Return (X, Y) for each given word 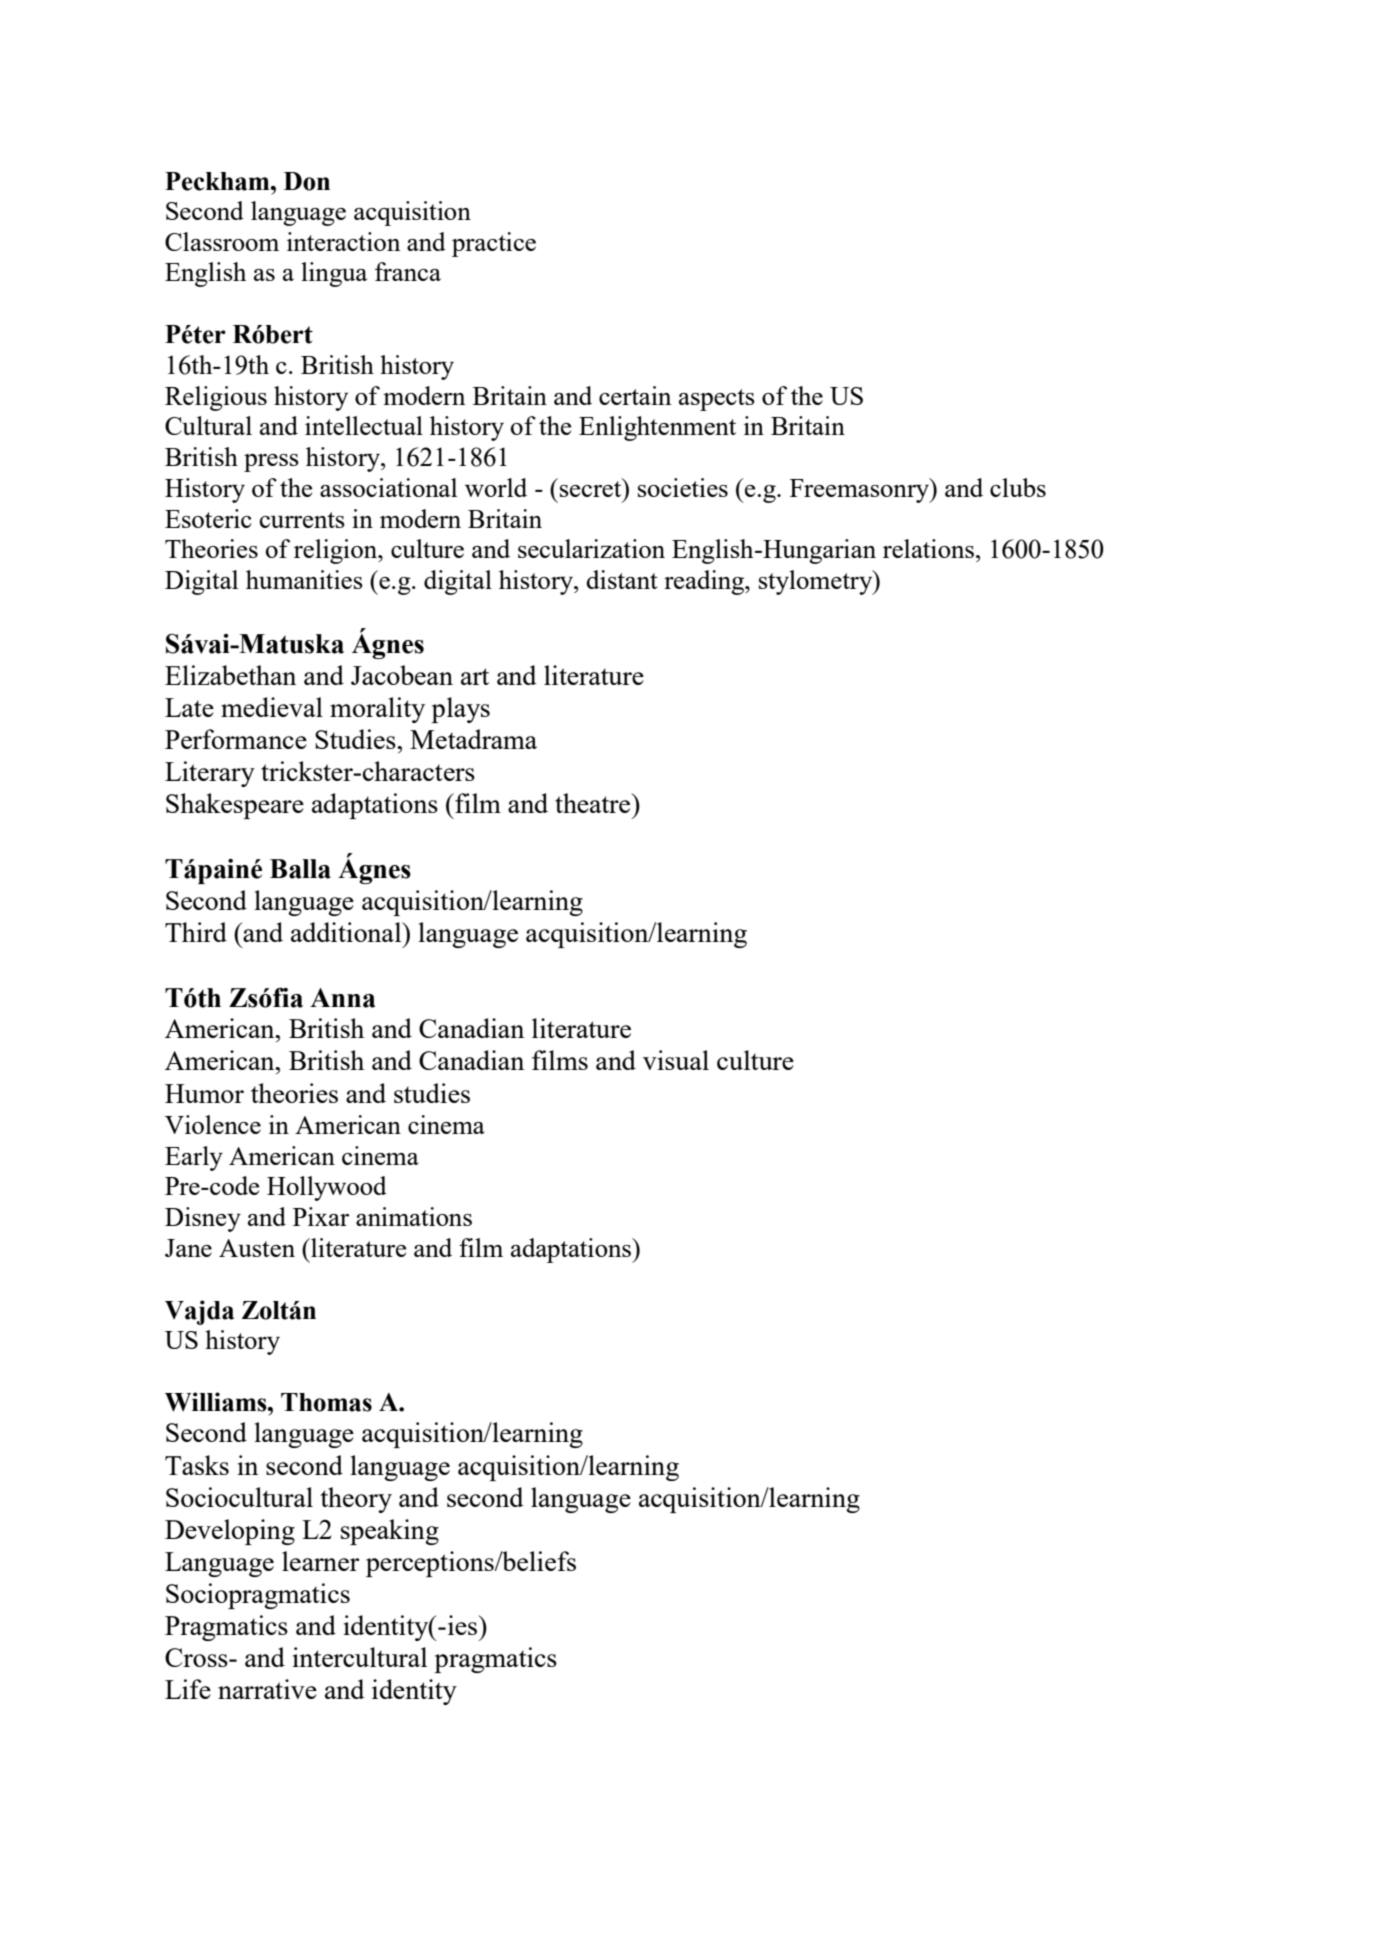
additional (347, 932)
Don (307, 181)
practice (494, 244)
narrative (267, 1689)
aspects (717, 400)
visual (676, 1060)
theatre (594, 803)
